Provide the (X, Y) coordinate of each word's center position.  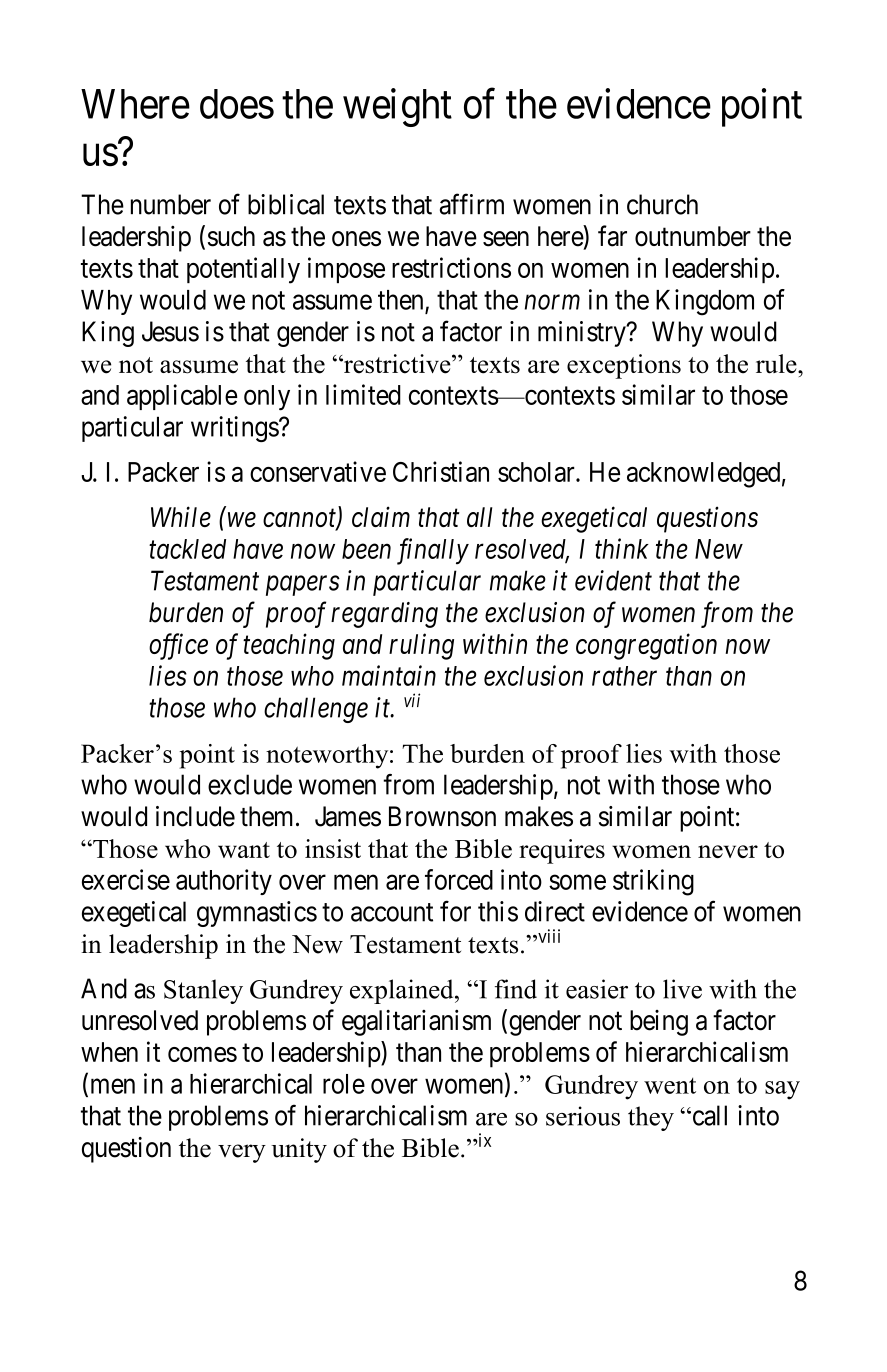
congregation (646, 647)
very (242, 1153)
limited (363, 394)
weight (397, 107)
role (344, 1084)
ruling (421, 646)
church (662, 204)
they (651, 1118)
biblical (286, 204)
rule (777, 364)
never (728, 851)
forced (459, 879)
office (178, 646)
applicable (182, 397)
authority (224, 882)
